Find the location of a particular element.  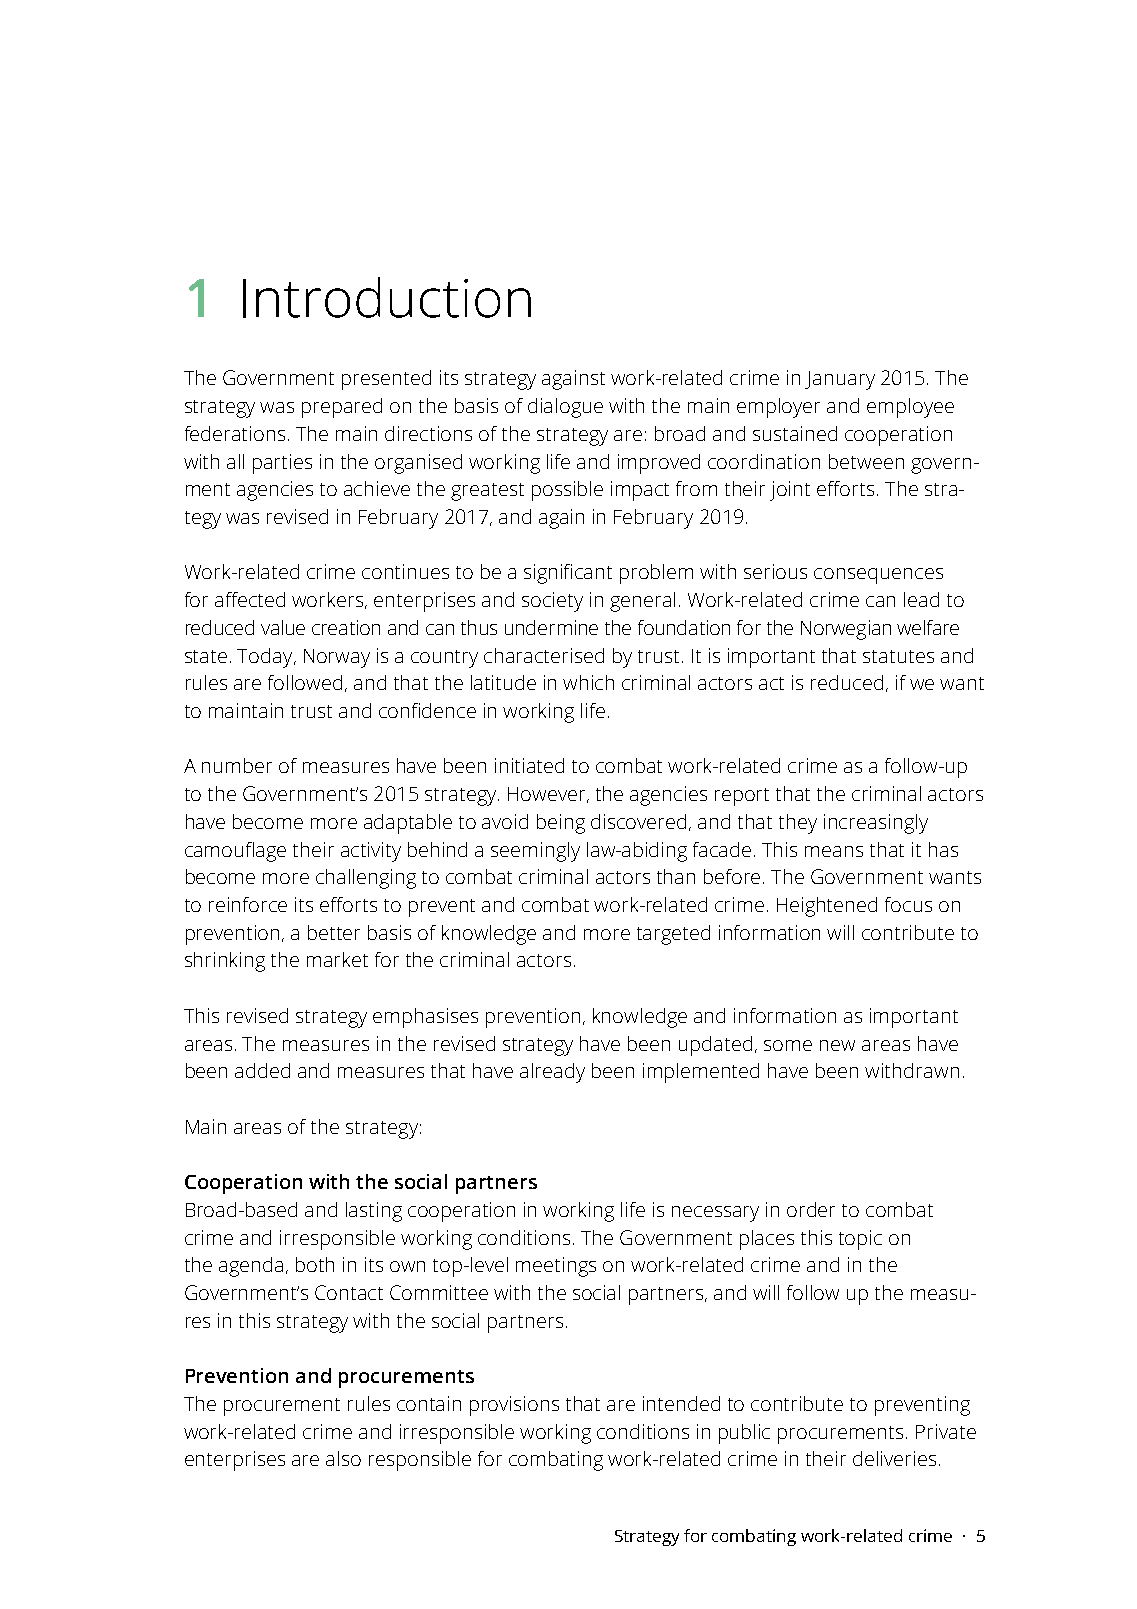

dialogue is located at coordinates (565, 408).
